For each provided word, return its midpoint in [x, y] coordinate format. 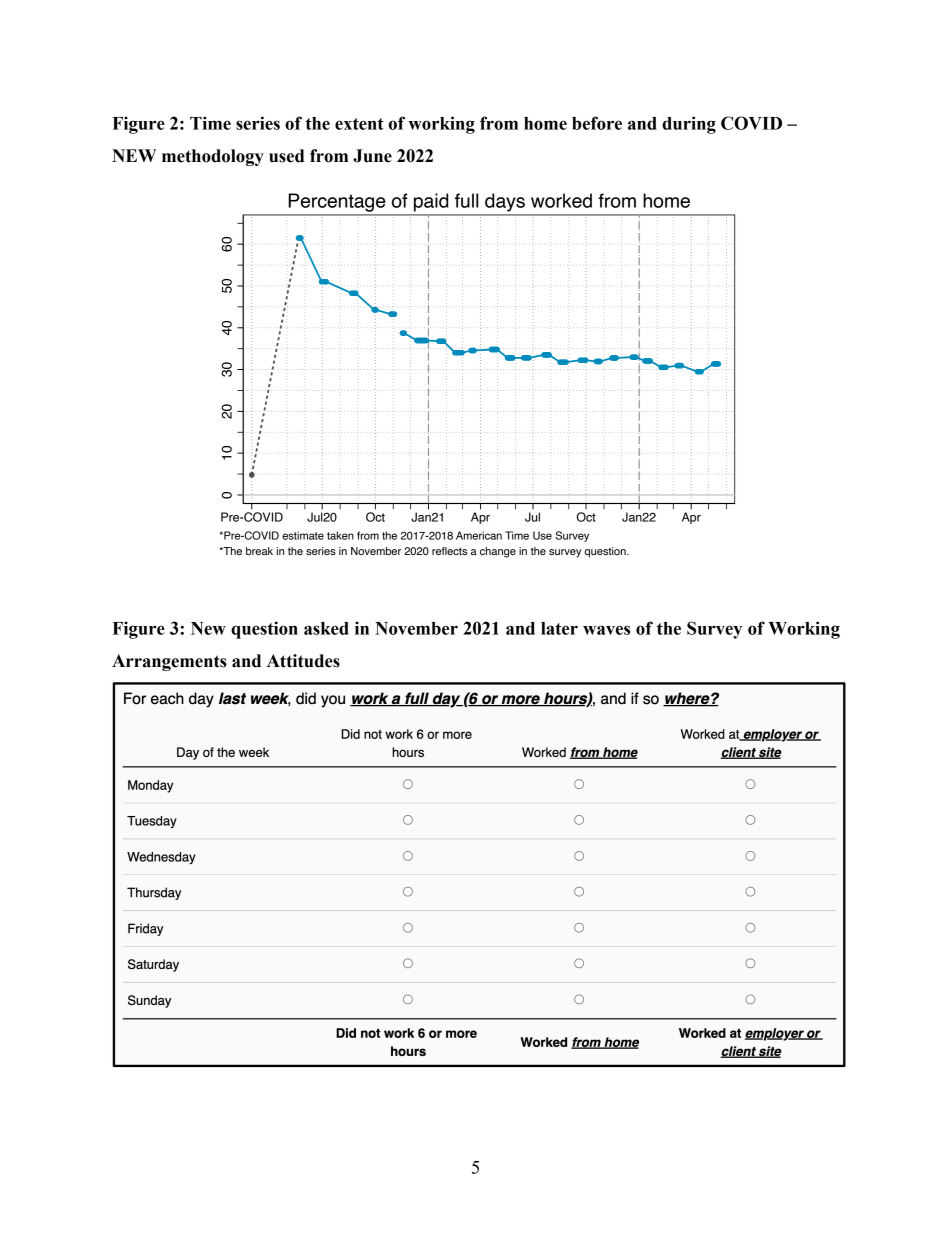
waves [606, 630]
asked [326, 628]
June [372, 156]
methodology [213, 157]
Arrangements [169, 662]
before [597, 123]
